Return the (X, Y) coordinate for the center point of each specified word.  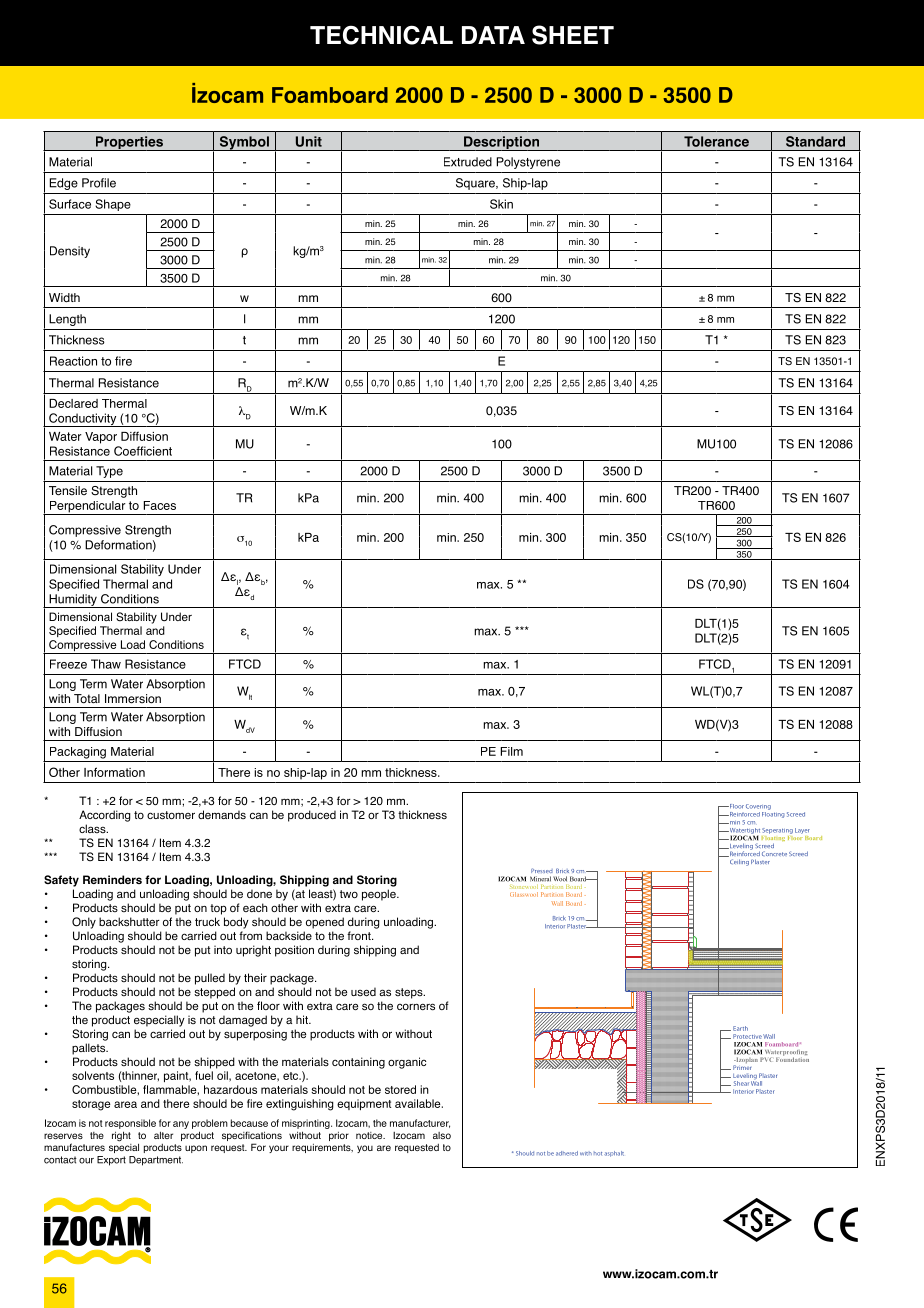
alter (163, 1135)
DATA (493, 35)
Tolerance (716, 141)
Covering (758, 807)
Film (512, 751)
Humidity (73, 601)
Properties (129, 143)
